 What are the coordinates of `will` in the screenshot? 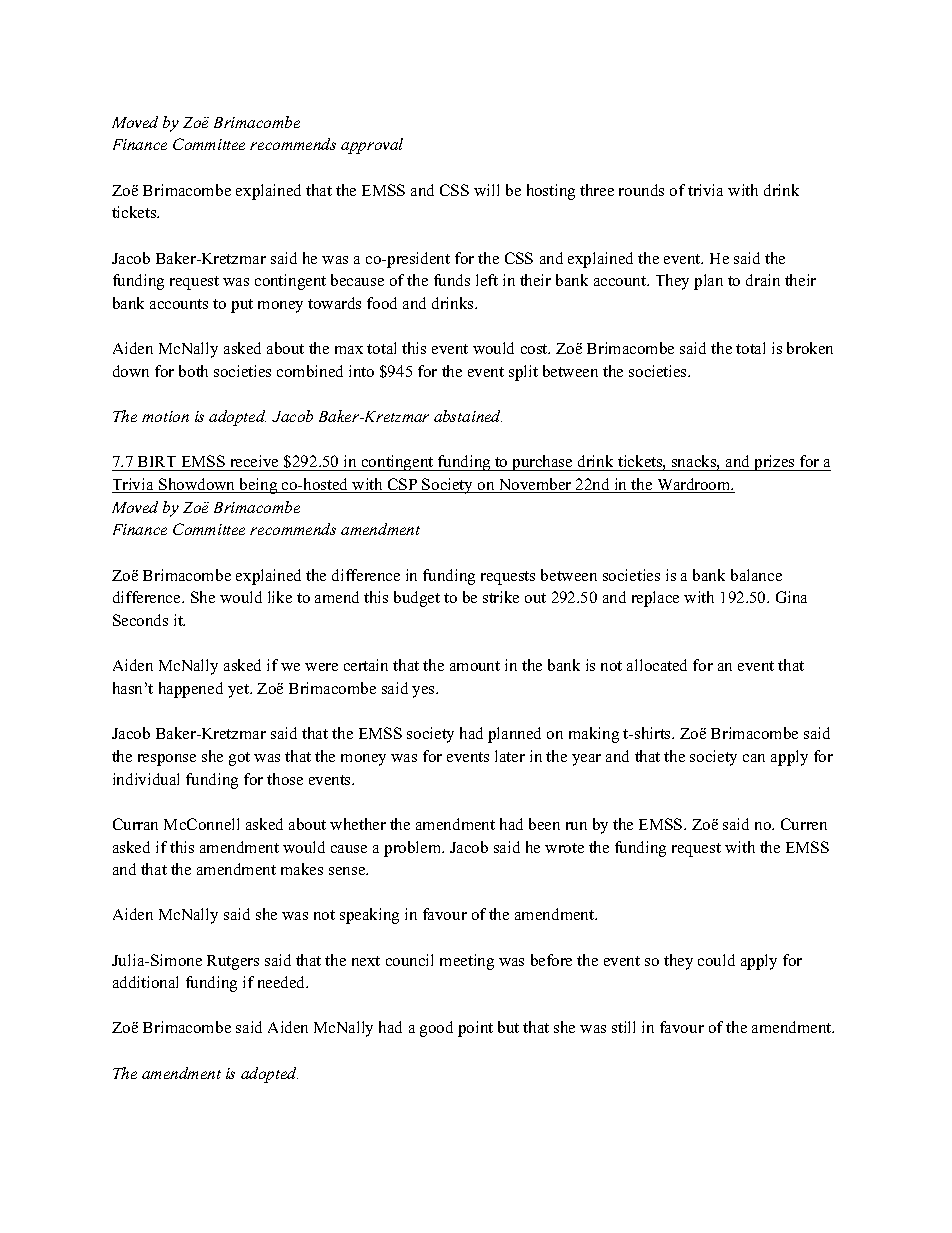 It's located at (486, 190).
